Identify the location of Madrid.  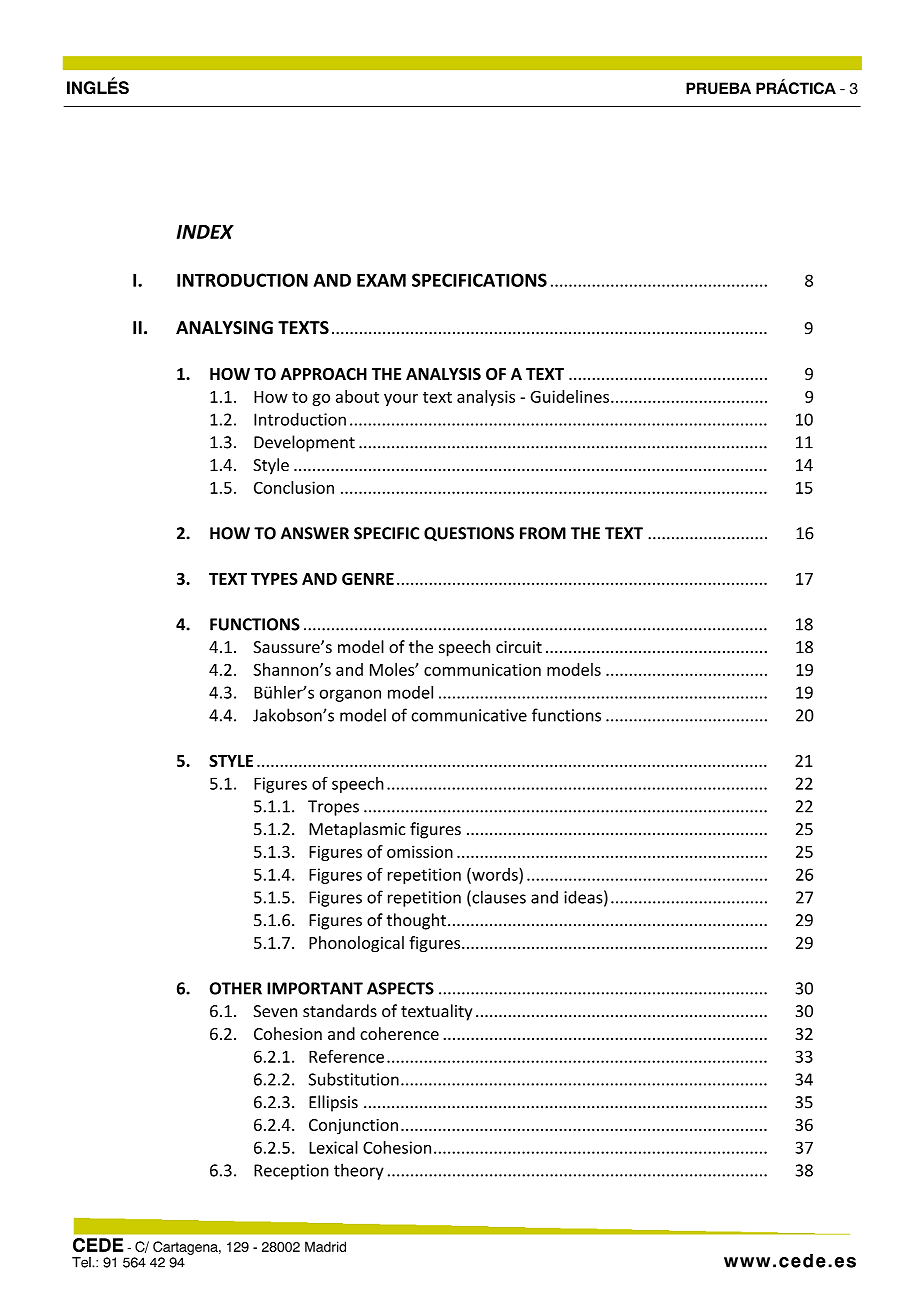
(325, 1246).
